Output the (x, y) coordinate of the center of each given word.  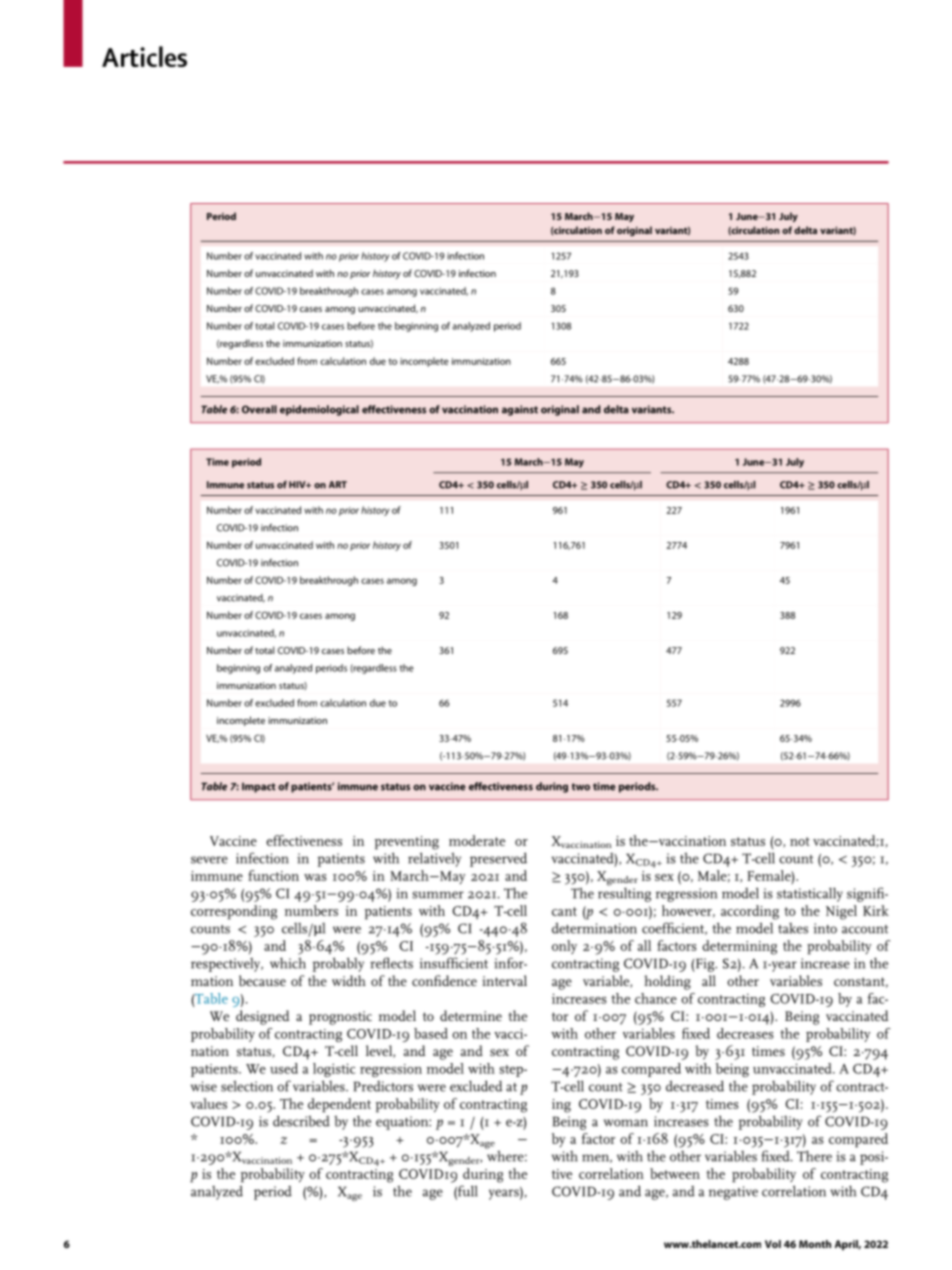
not (800, 841)
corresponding (234, 912)
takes (793, 928)
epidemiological (319, 410)
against (520, 410)
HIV (298, 484)
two (581, 787)
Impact (259, 787)
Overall (259, 409)
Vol (773, 1244)
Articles (144, 56)
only (564, 947)
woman (626, 1123)
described (301, 1121)
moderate (477, 840)
